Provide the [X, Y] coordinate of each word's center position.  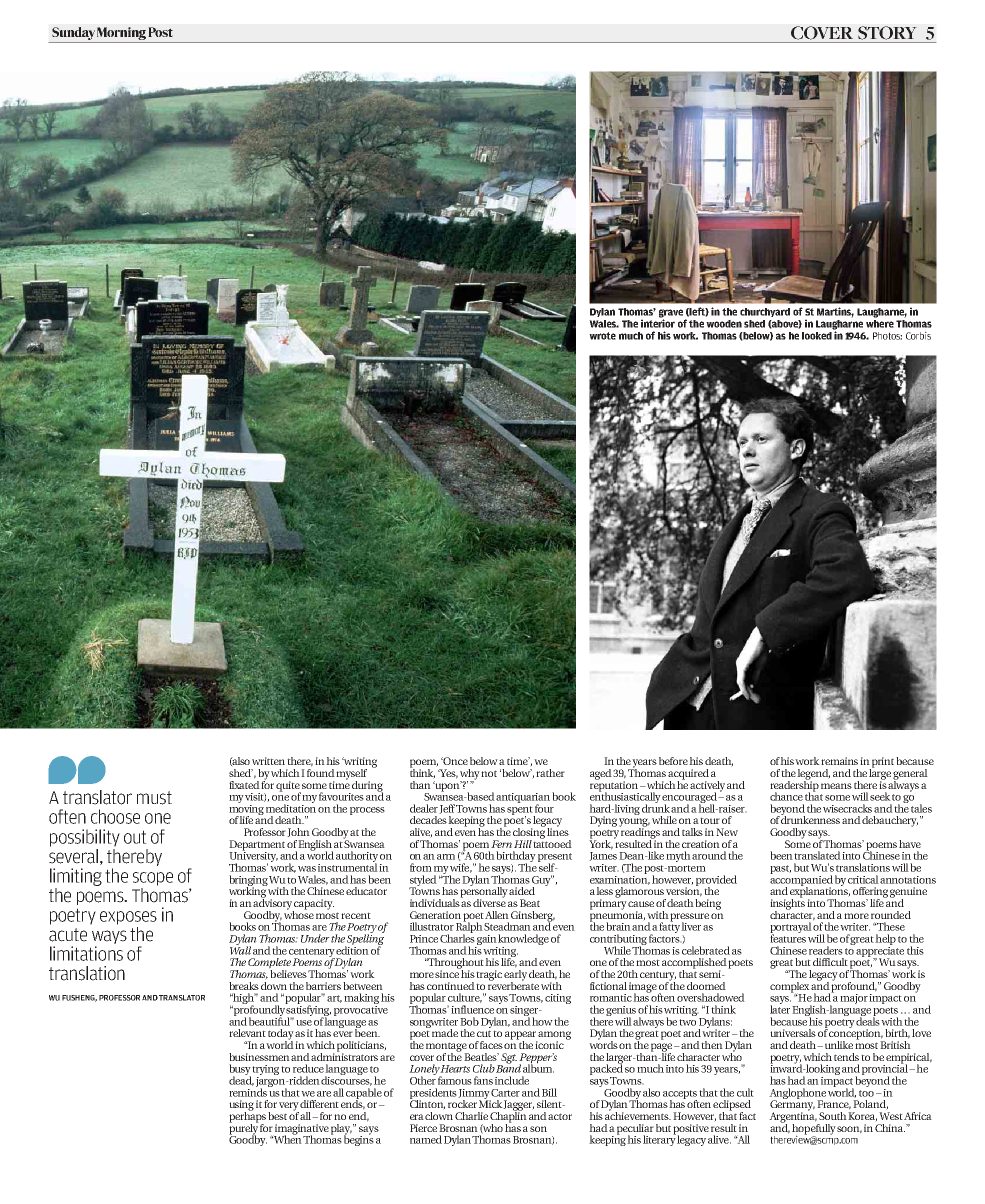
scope [153, 879]
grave [671, 314]
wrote [602, 336]
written [268, 761]
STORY [887, 33]
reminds [249, 1091]
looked [818, 334]
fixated [244, 783]
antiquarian [523, 799]
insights [787, 904]
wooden [724, 324]
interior [658, 322]
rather [550, 773]
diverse [489, 902]
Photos [887, 336]
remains [839, 761]
